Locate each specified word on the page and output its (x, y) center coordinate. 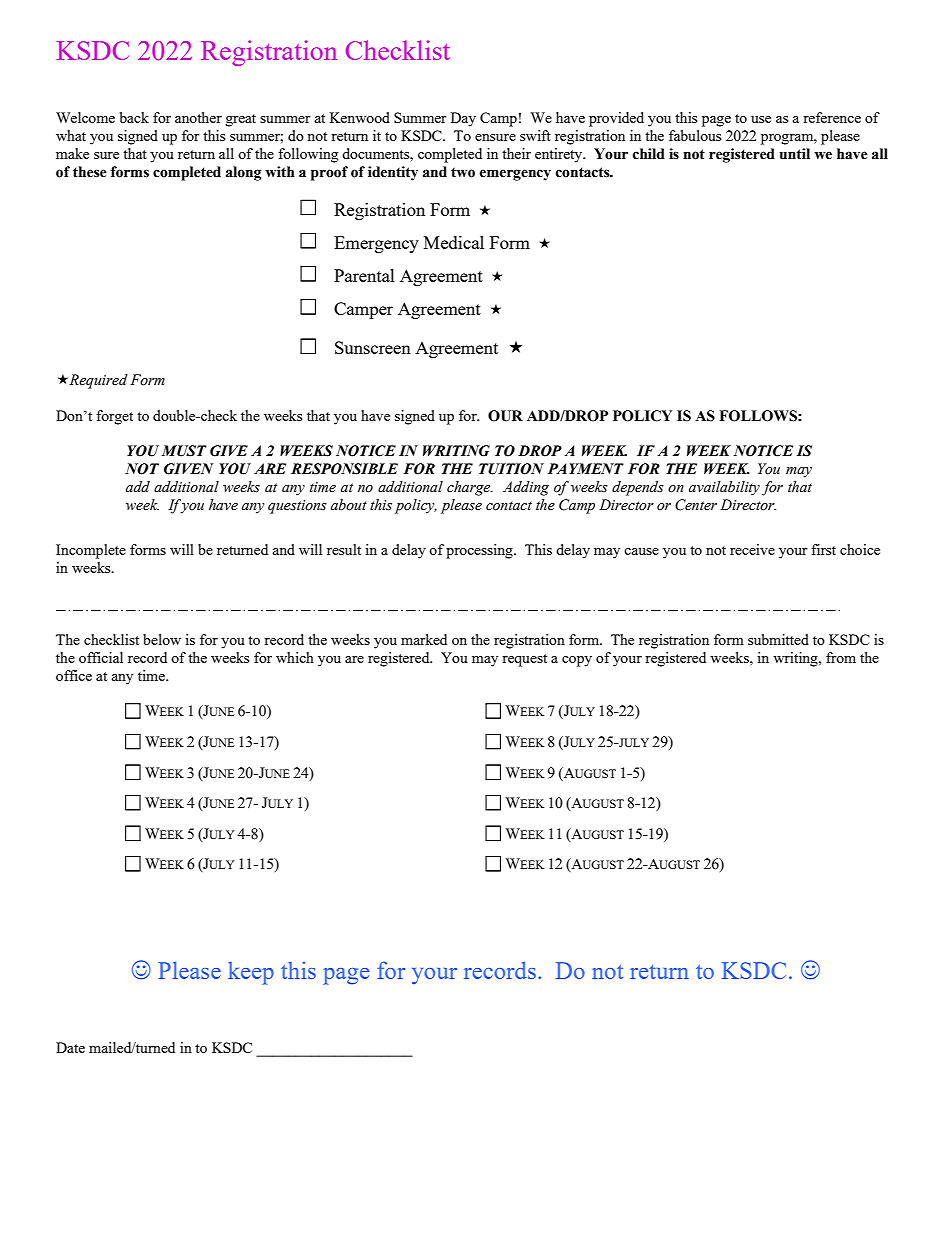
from (841, 657)
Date (70, 1047)
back (134, 117)
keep (251, 973)
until (794, 154)
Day (463, 119)
